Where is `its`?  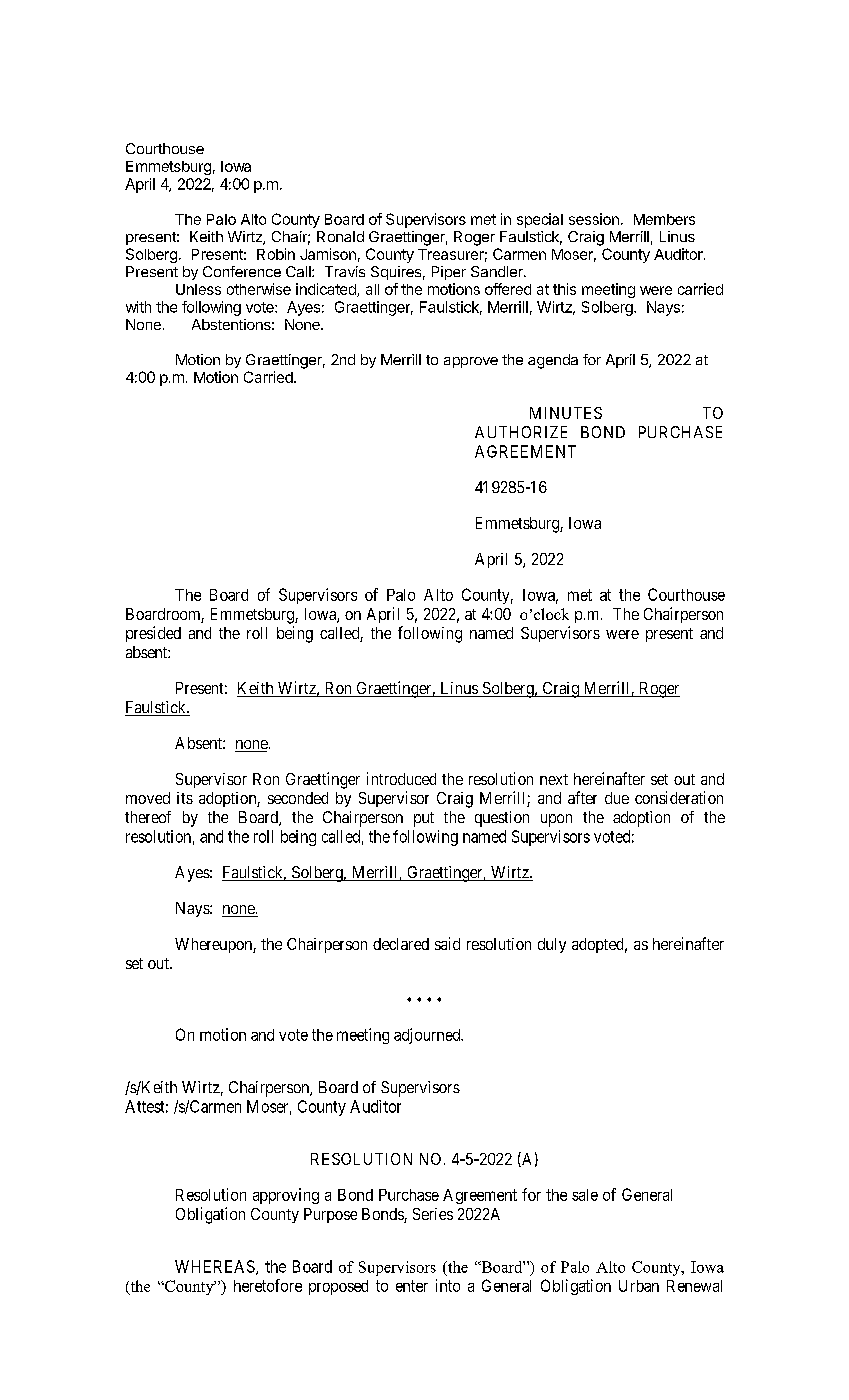 its is located at coordinates (185, 798).
